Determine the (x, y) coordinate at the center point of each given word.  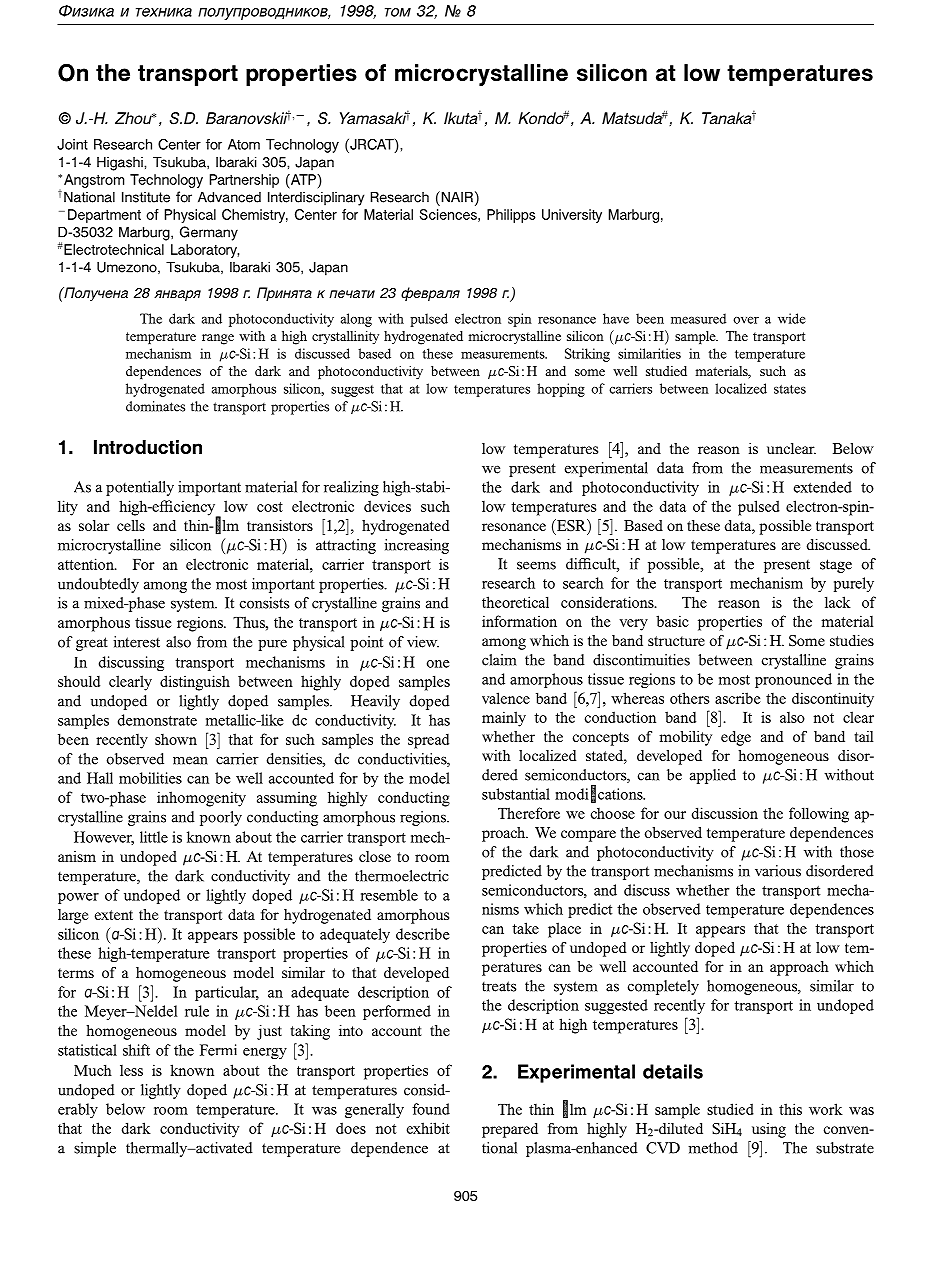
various (778, 871)
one (438, 664)
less (131, 1070)
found (431, 1109)
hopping (561, 390)
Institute (146, 197)
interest (136, 642)
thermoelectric (402, 876)
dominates (155, 406)
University (572, 216)
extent (113, 915)
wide (792, 318)
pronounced (793, 680)
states (790, 389)
